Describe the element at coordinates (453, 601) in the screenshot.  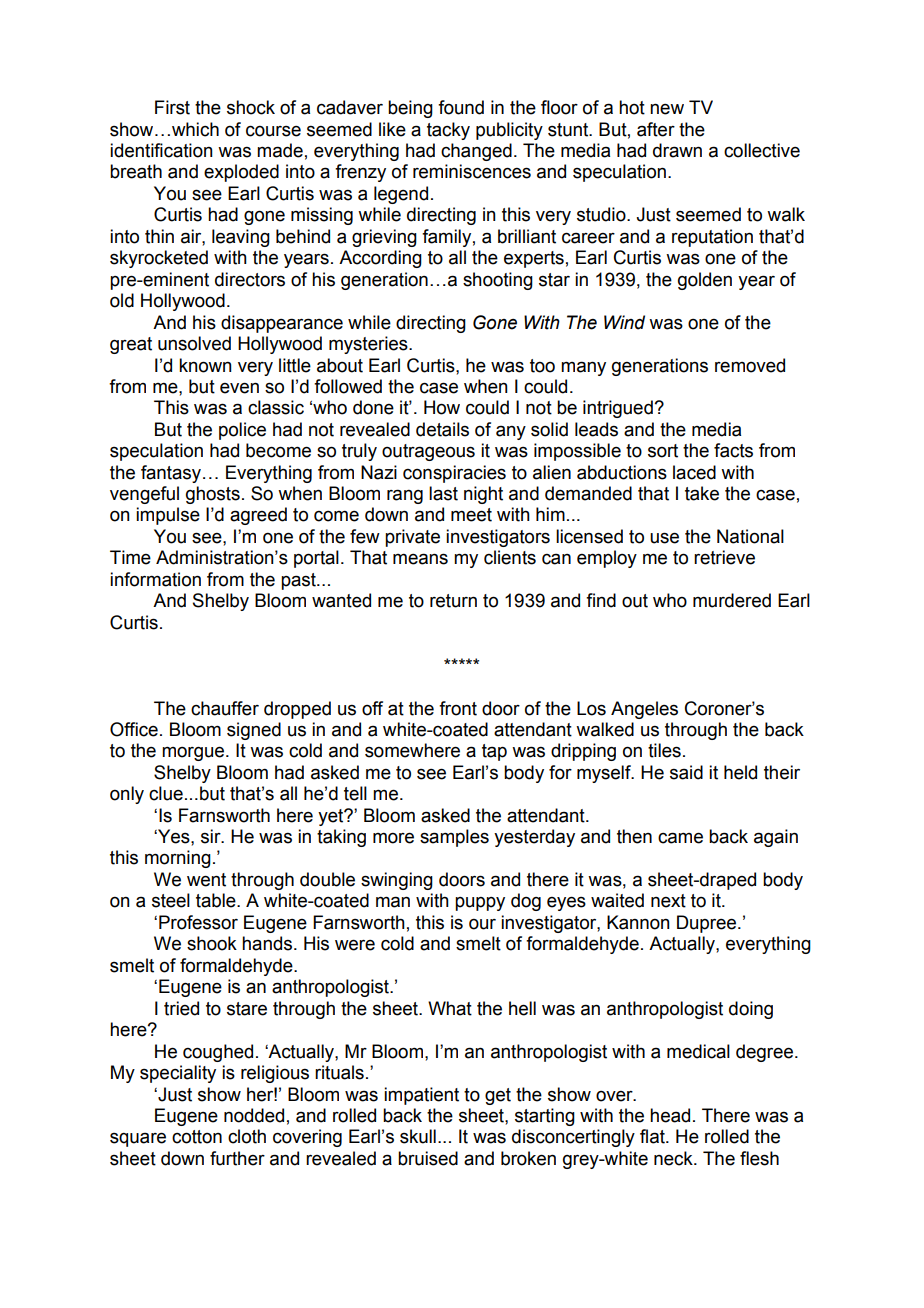
I see `return` at that location.
